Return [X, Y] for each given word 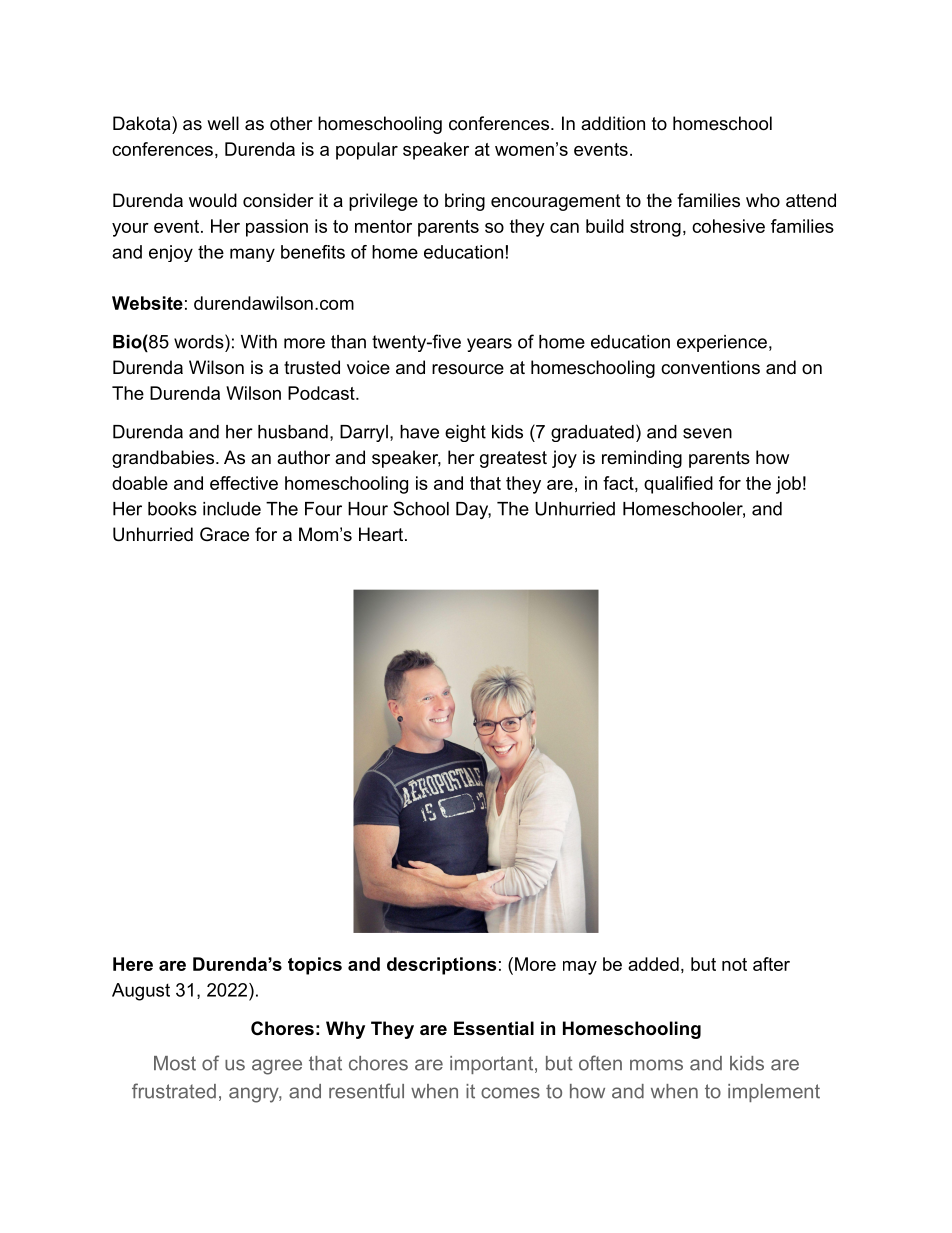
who [763, 200]
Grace [224, 534]
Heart [381, 534]
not [734, 964]
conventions [710, 367]
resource [468, 369]
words [200, 341]
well [223, 123]
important [493, 1065]
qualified [678, 485]
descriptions [441, 966]
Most [175, 1063]
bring [465, 202]
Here [133, 964]
